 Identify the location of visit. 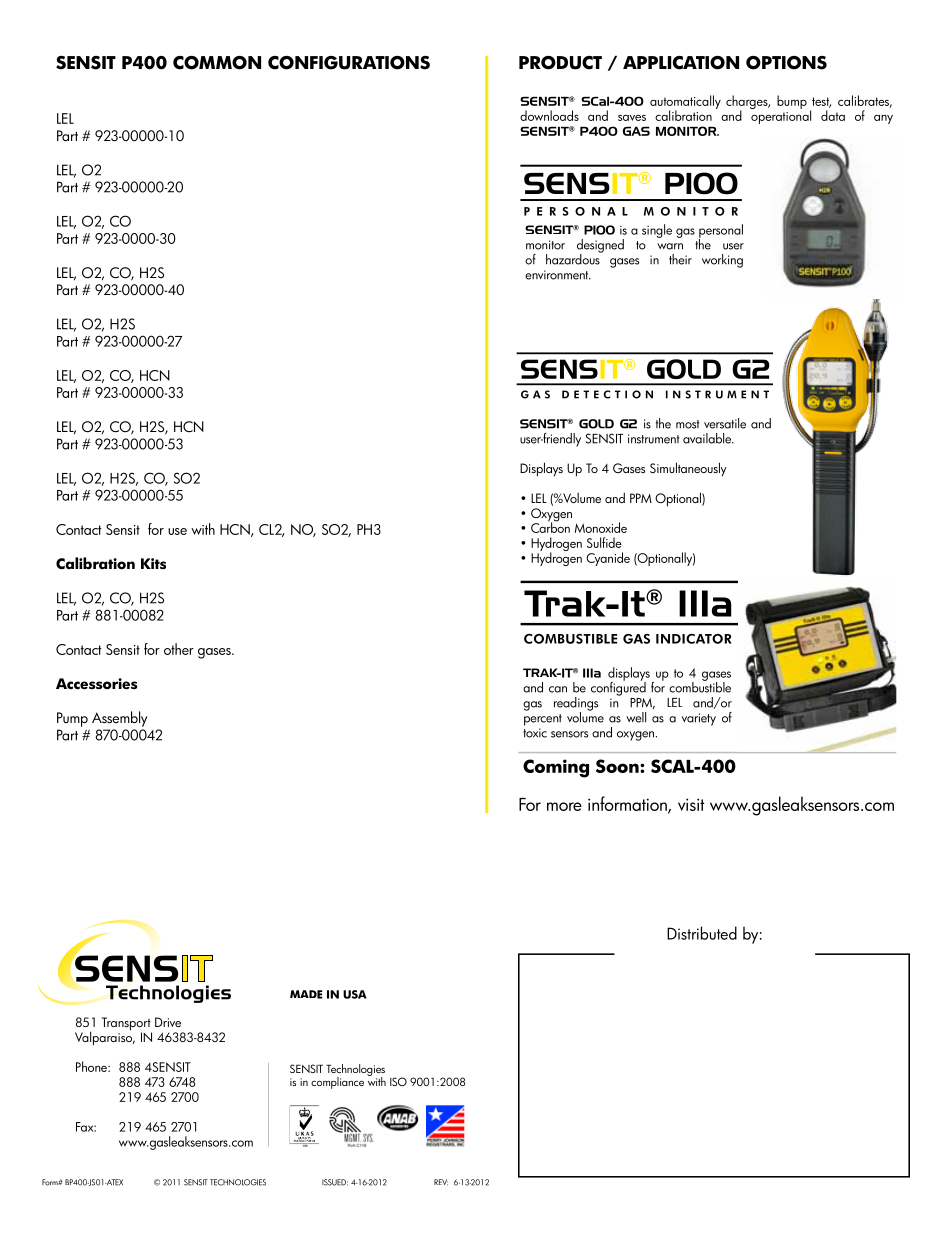
(691, 804).
